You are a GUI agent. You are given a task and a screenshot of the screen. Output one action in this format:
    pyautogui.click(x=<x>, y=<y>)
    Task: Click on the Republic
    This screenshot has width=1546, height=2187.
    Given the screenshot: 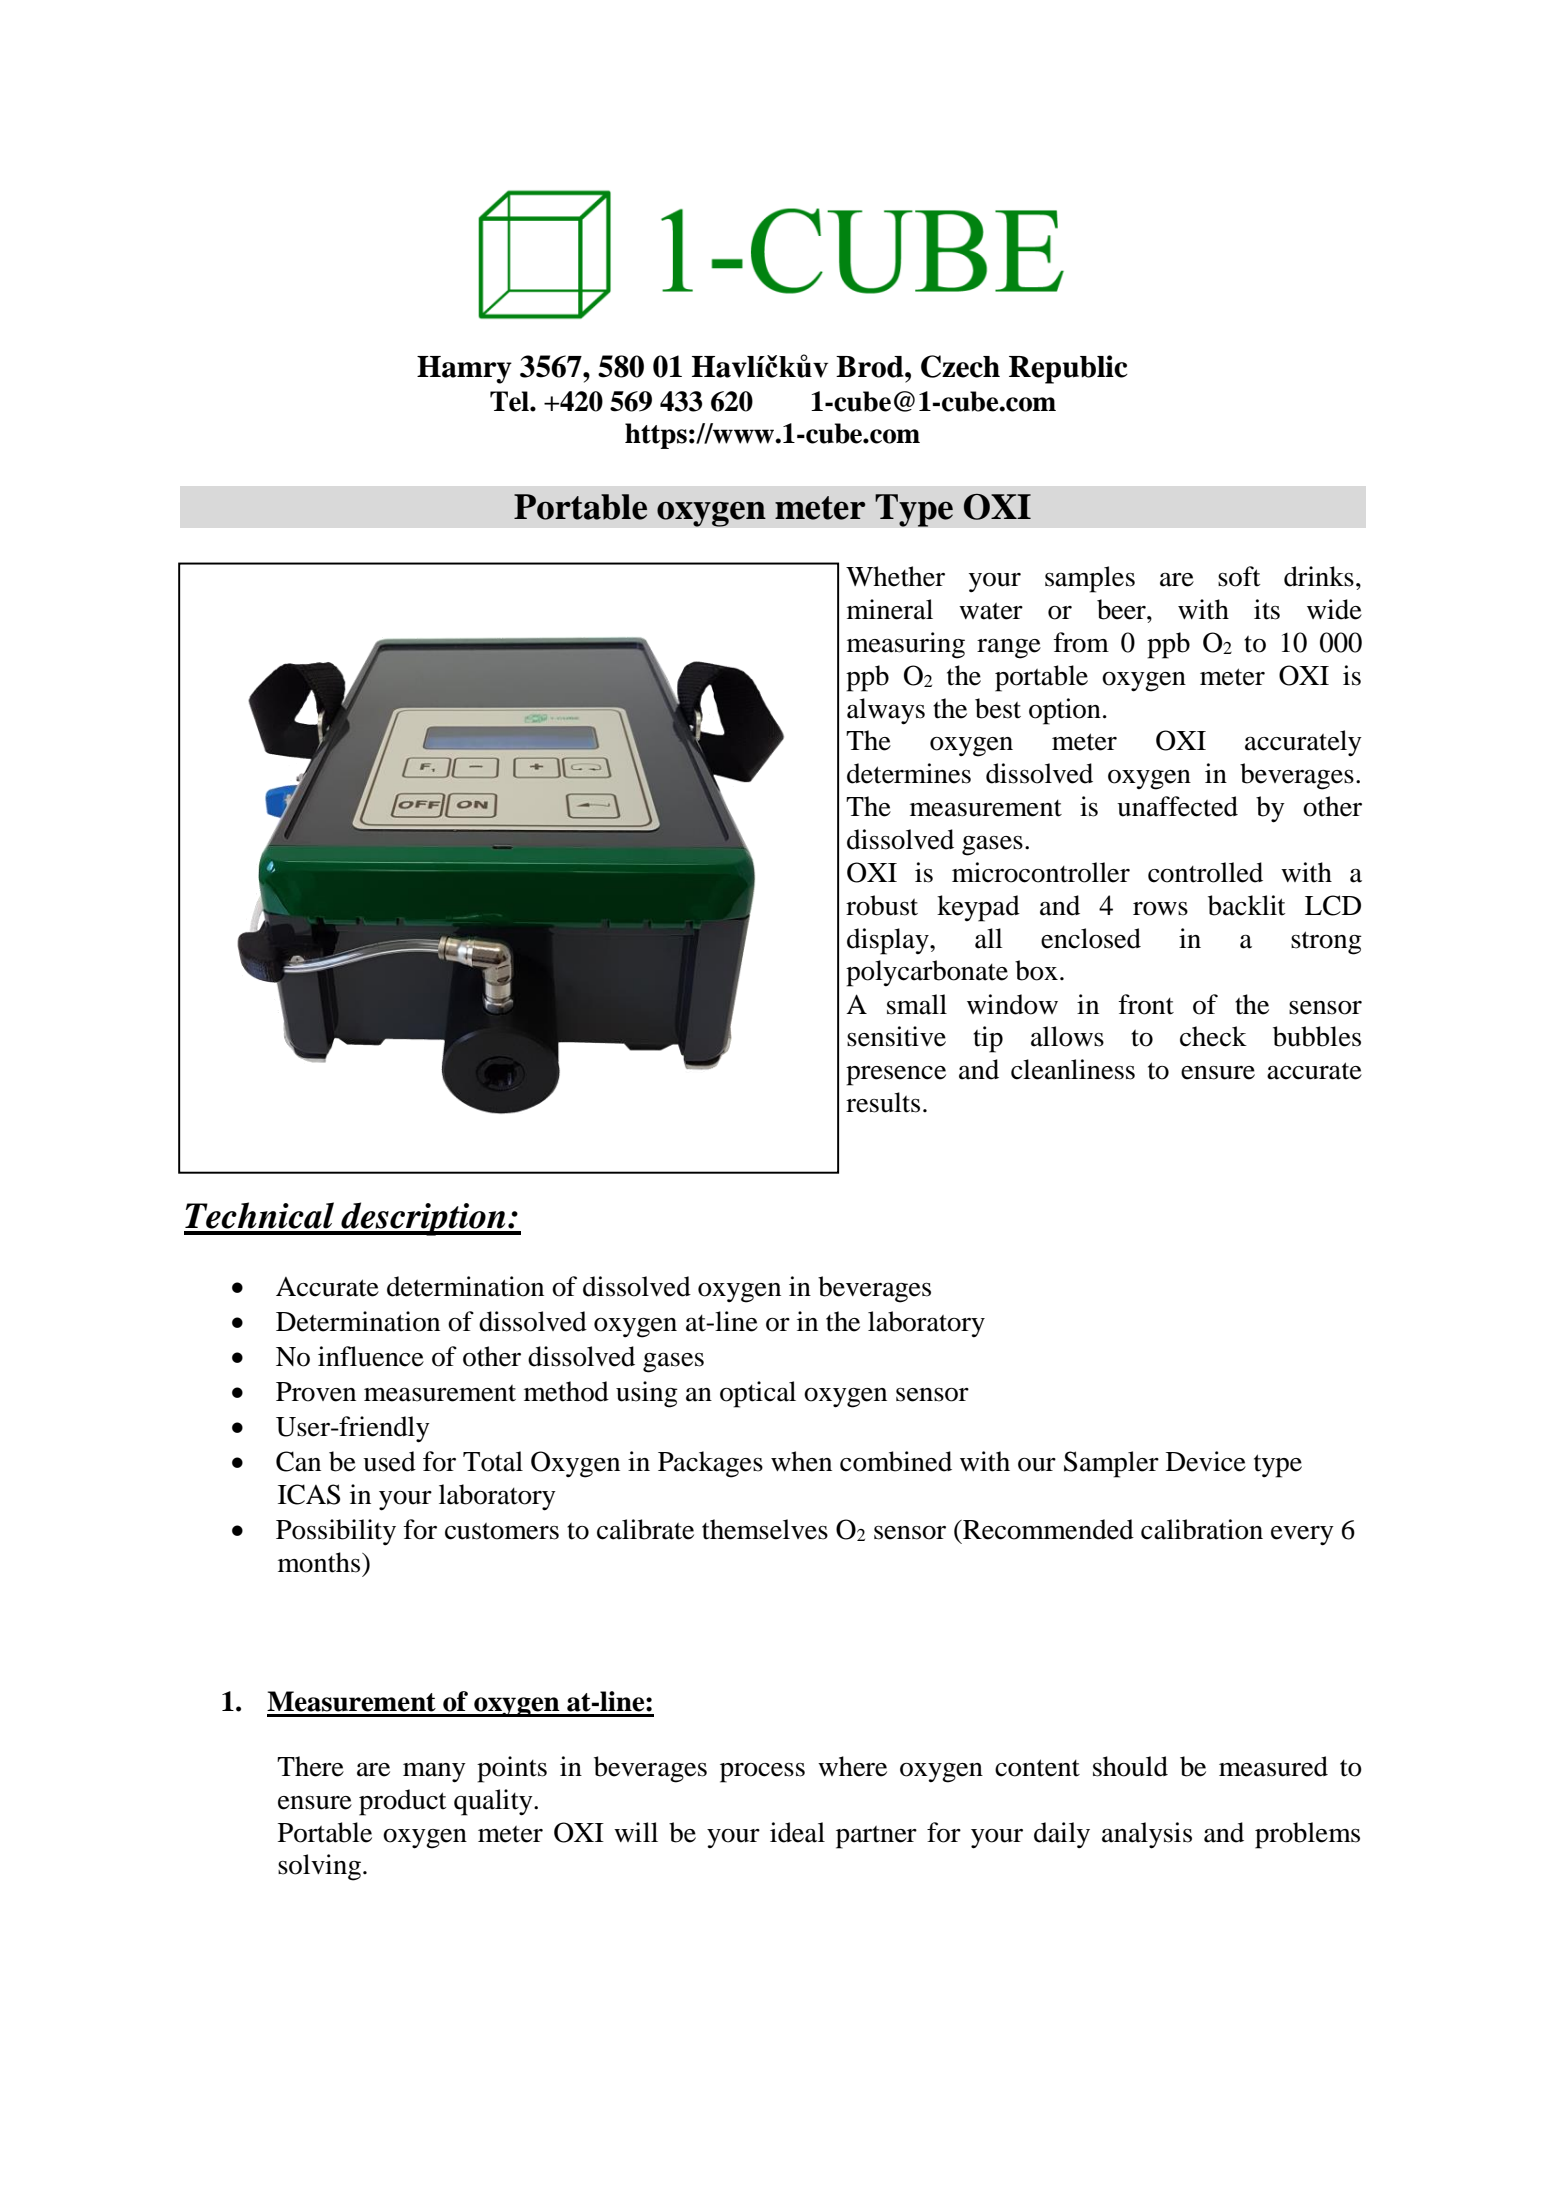 What is the action you would take?
    pyautogui.click(x=1068, y=369)
